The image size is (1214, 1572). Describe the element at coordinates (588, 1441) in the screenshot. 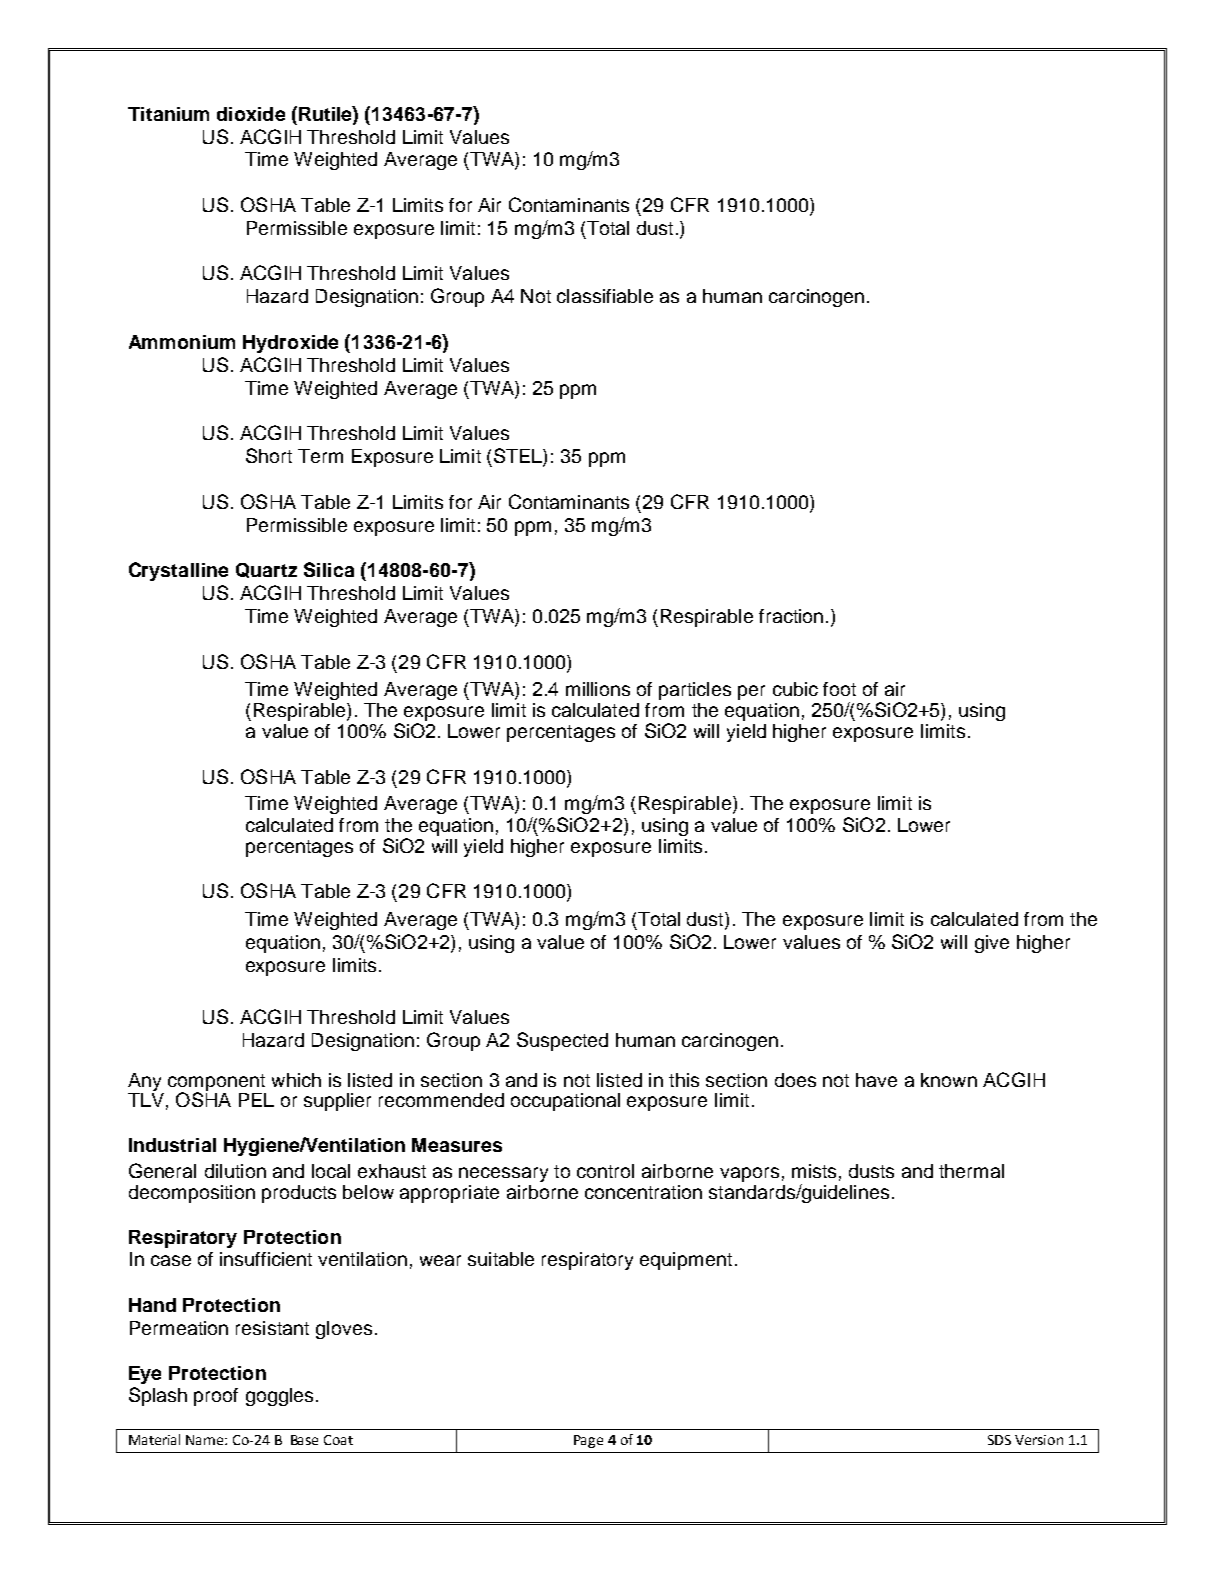

I see `Page` at that location.
